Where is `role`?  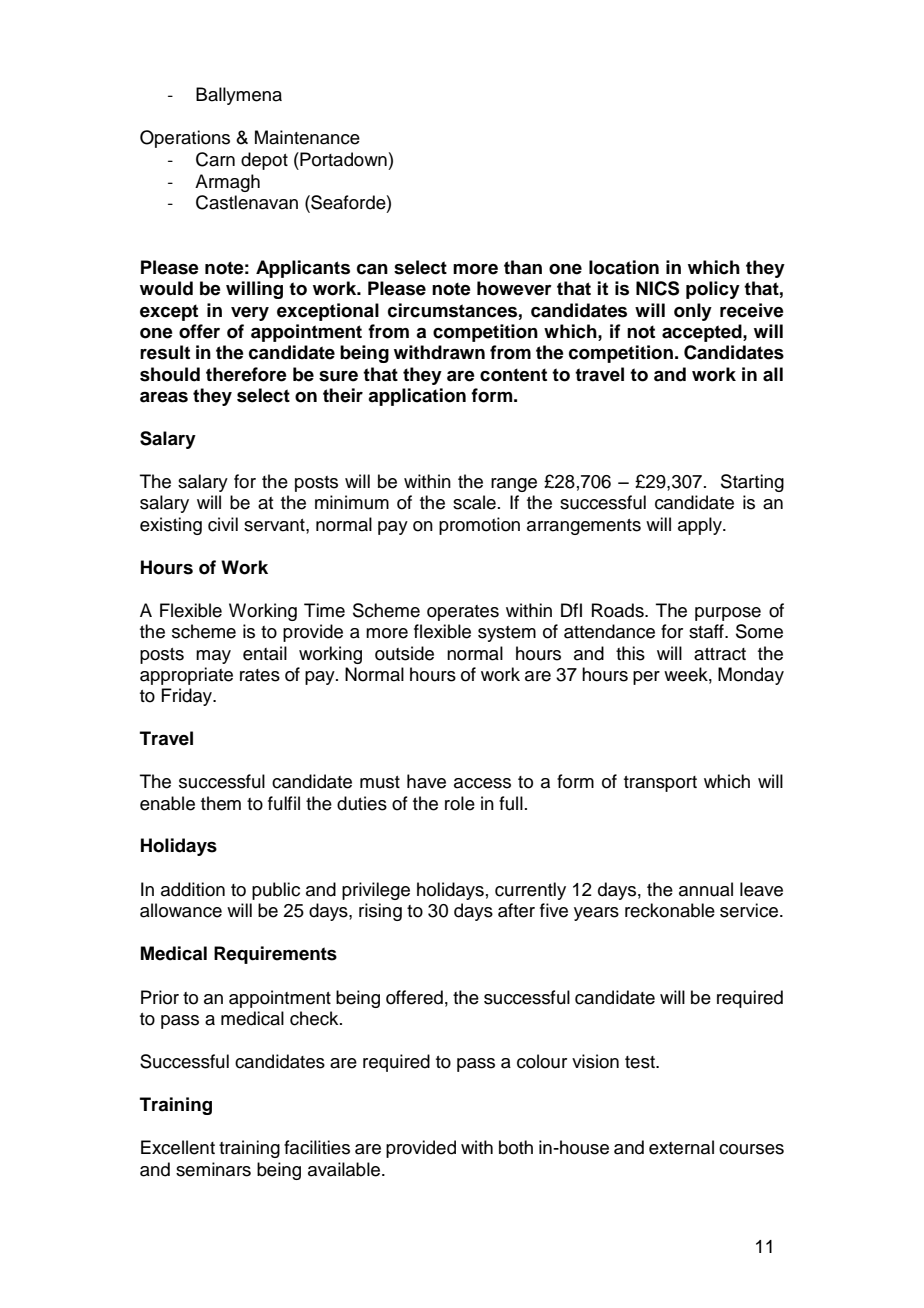 role is located at coordinates (460, 803).
